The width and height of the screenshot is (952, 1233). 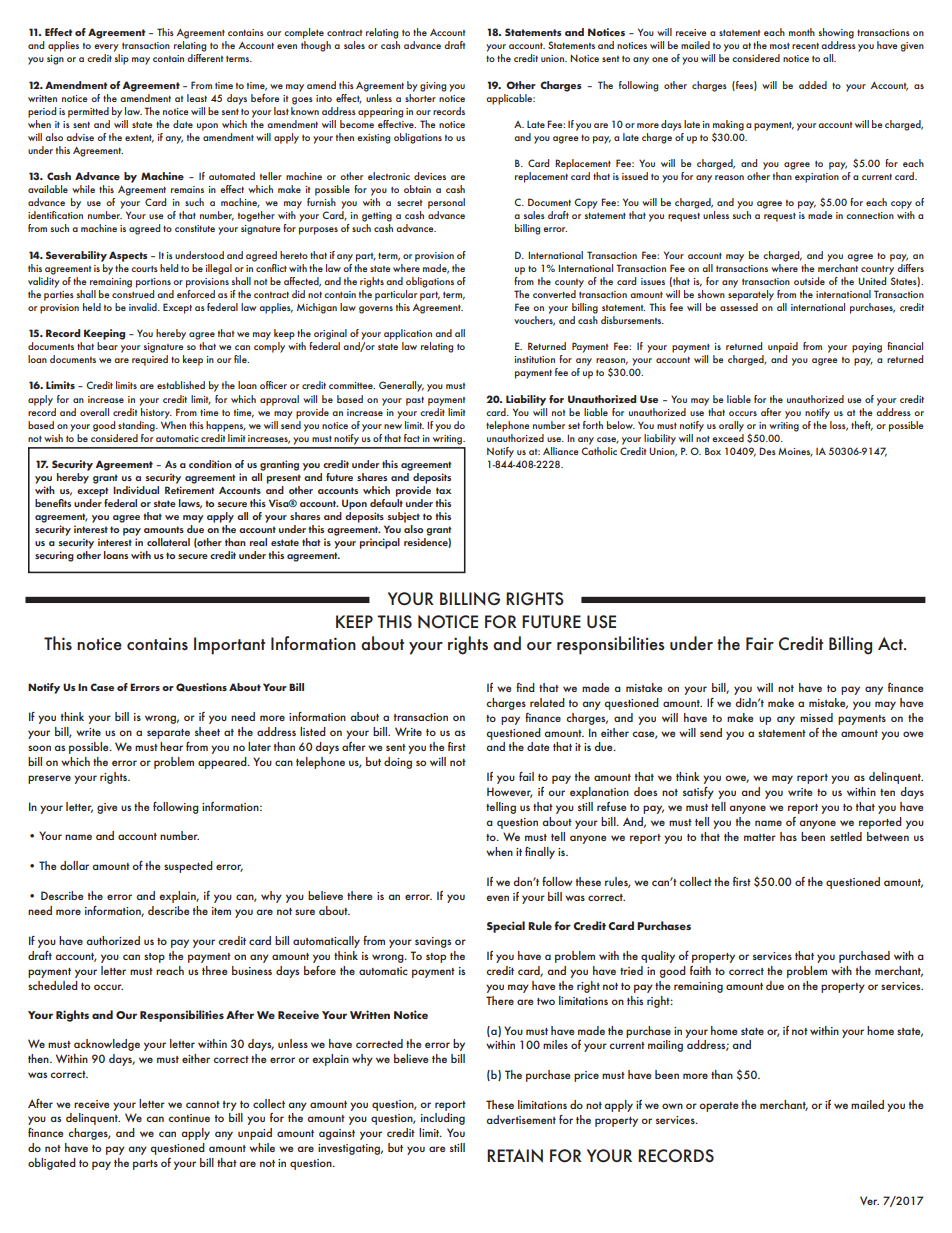 What do you see at coordinates (718, 1107) in the screenshot?
I see `operate` at bounding box center [718, 1107].
